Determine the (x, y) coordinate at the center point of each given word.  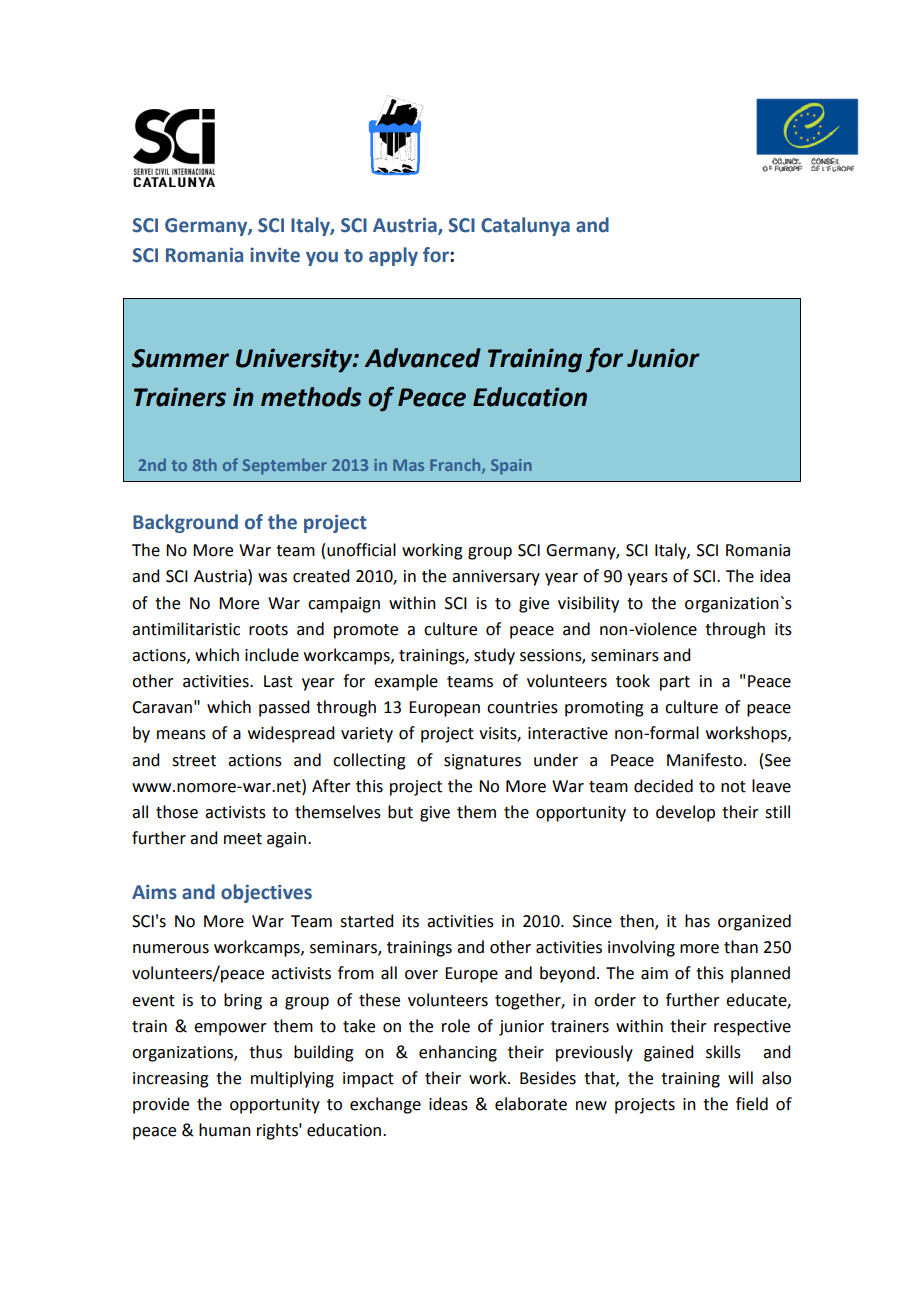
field (752, 1104)
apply (393, 256)
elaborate (531, 1104)
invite (275, 255)
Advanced (423, 358)
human (225, 1130)
